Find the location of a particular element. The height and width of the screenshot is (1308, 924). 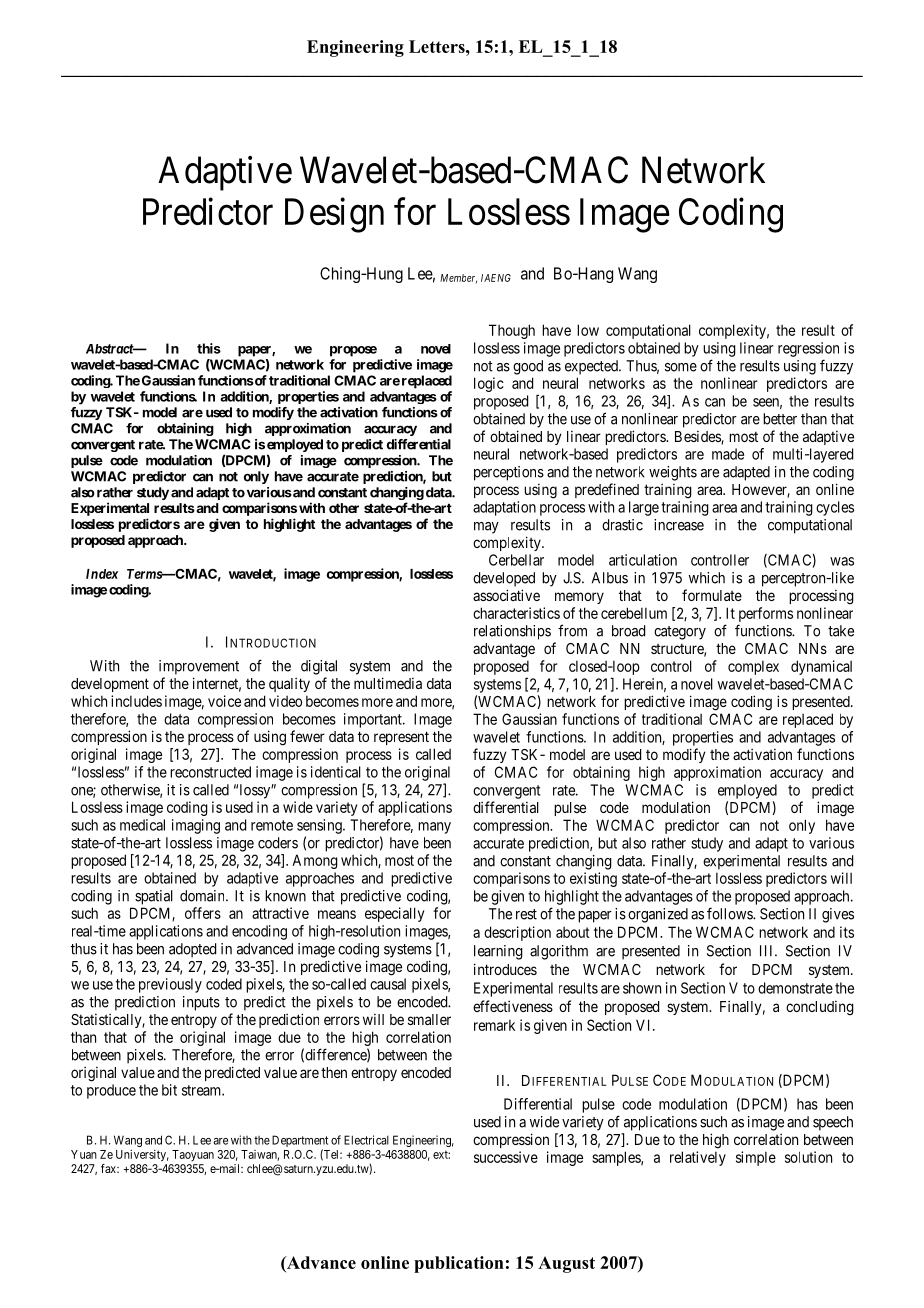

made is located at coordinates (728, 454).
